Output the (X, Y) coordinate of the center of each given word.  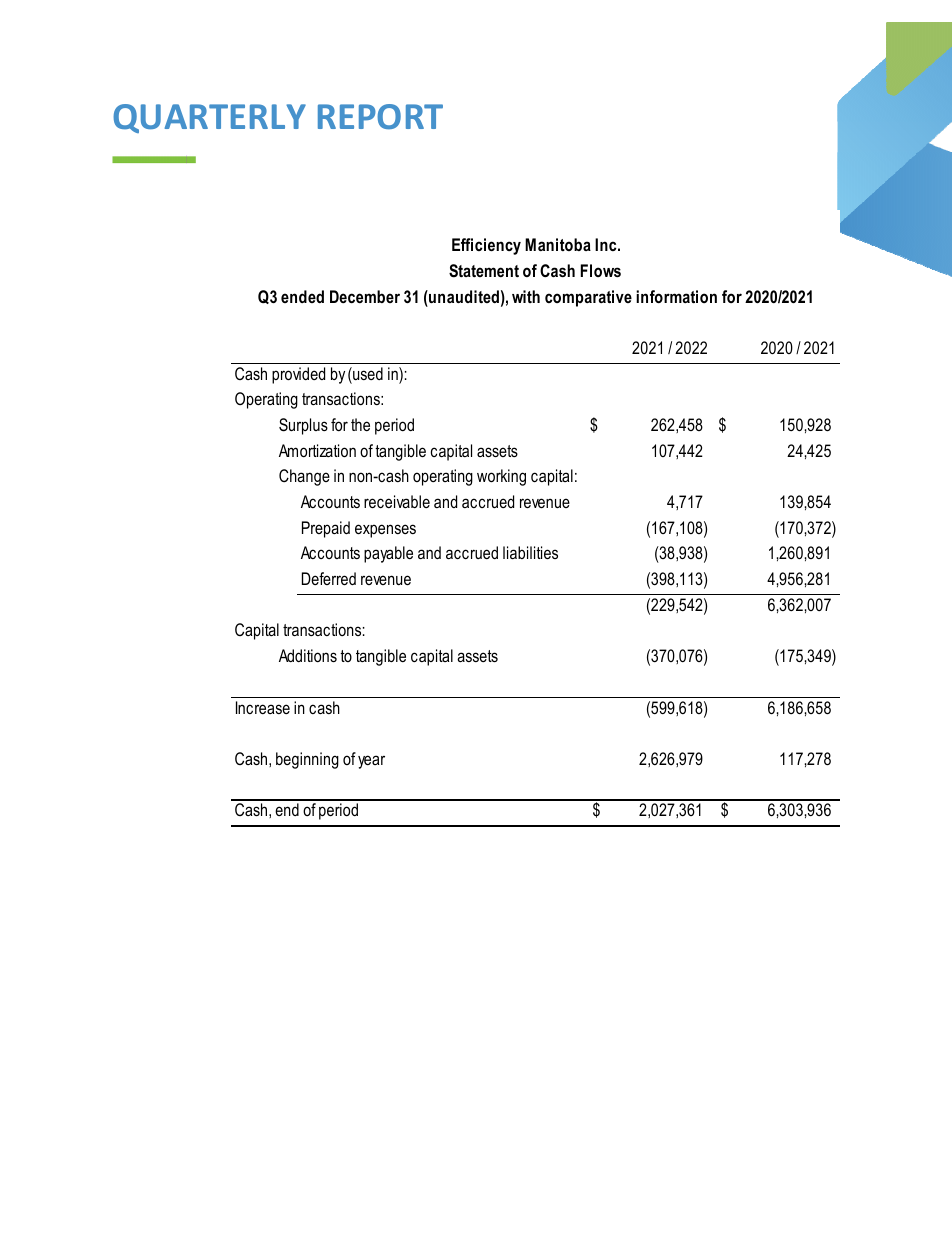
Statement (484, 271)
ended (302, 296)
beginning (307, 760)
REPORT (380, 116)
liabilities (530, 552)
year (371, 762)
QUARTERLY (209, 118)
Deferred (329, 578)
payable (388, 554)
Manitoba (558, 244)
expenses (385, 531)
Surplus (303, 426)
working (501, 477)
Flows (601, 270)
